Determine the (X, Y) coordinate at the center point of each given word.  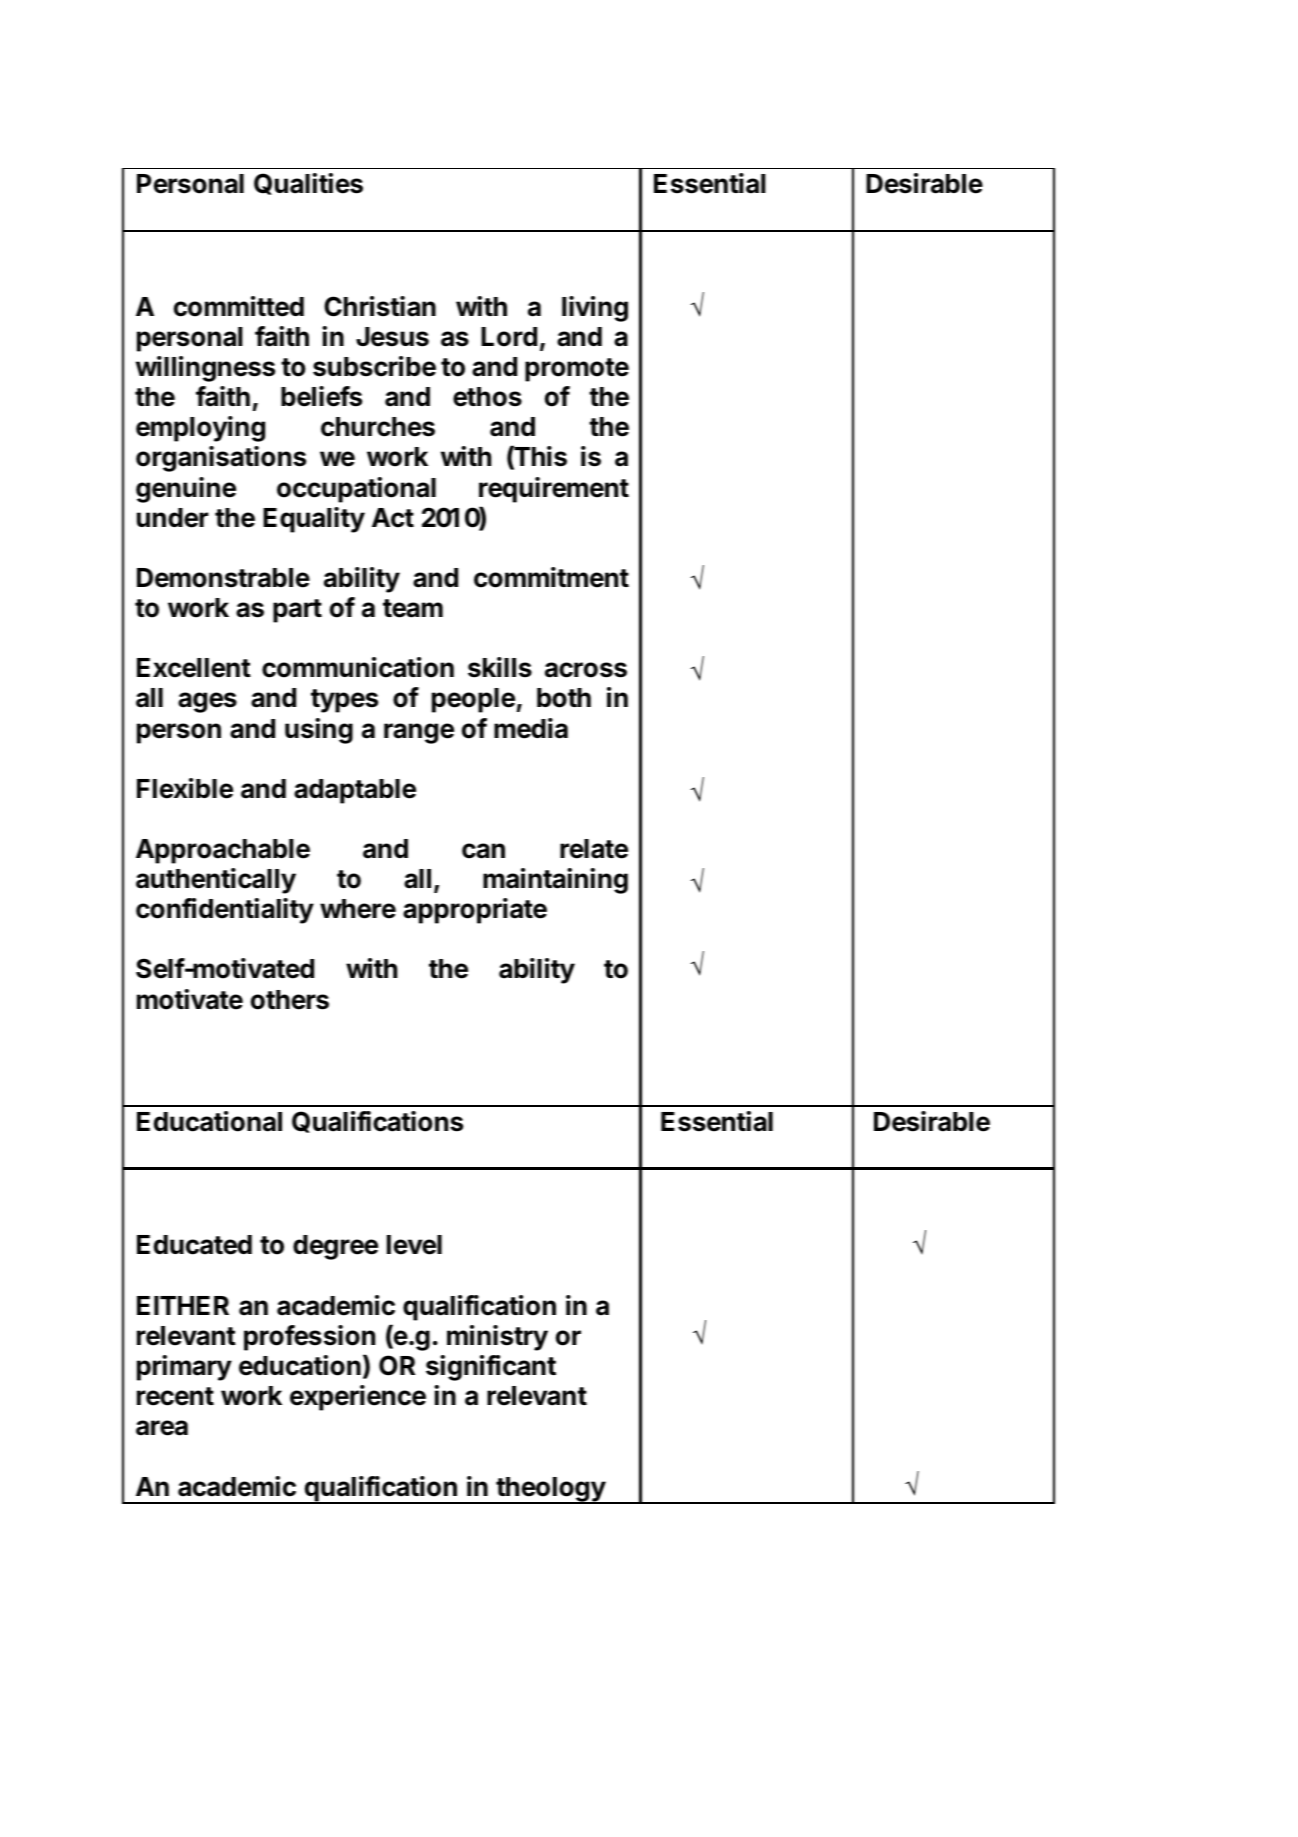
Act (393, 518)
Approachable (223, 851)
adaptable (355, 791)
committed (239, 306)
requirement (554, 490)
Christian (380, 306)
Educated (194, 1245)
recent (175, 1396)
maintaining (555, 881)
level (414, 1245)
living (595, 309)
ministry (497, 1338)
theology (550, 1490)
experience (358, 1398)
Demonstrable (223, 578)
